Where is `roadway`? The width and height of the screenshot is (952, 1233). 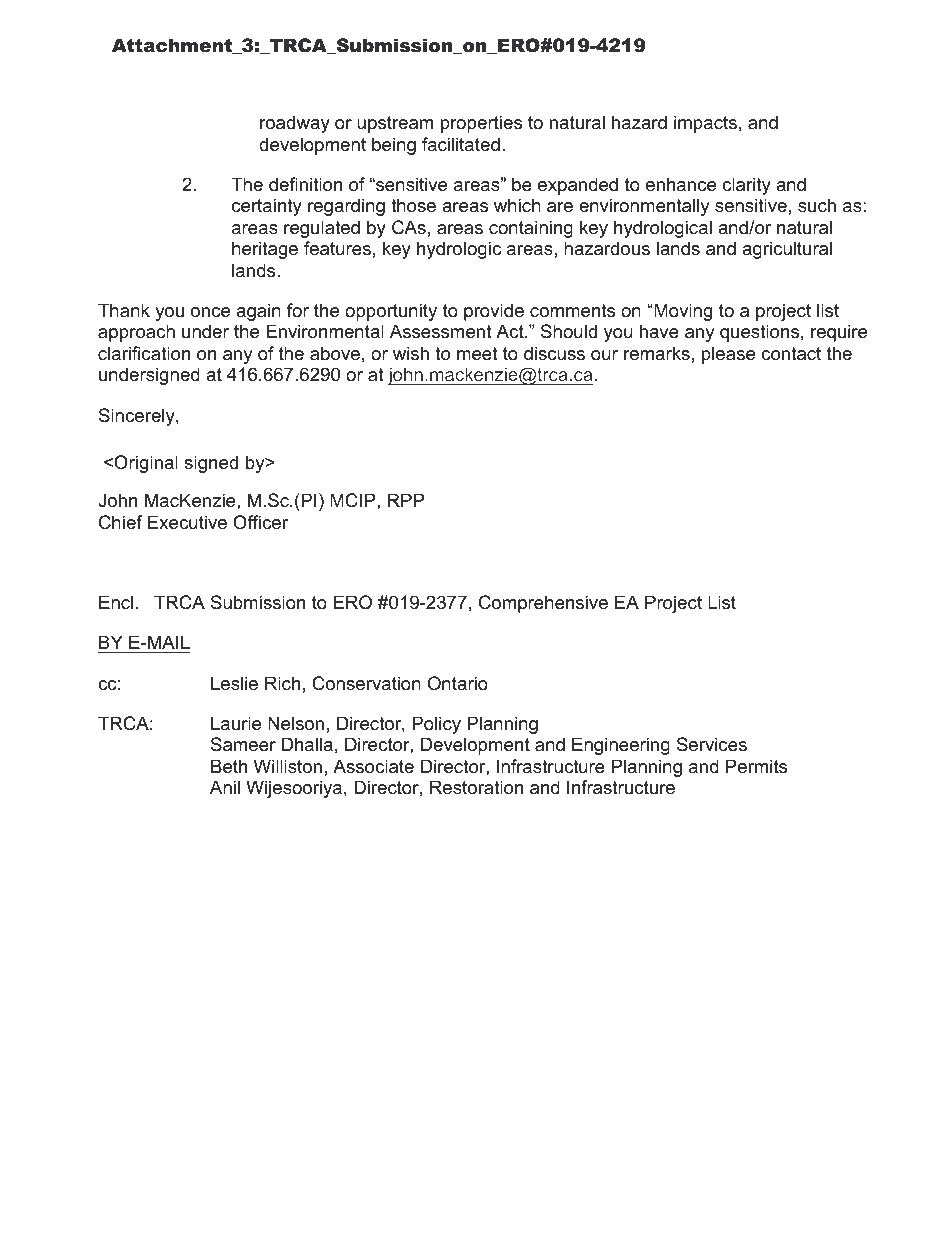
roadway is located at coordinates (295, 124).
